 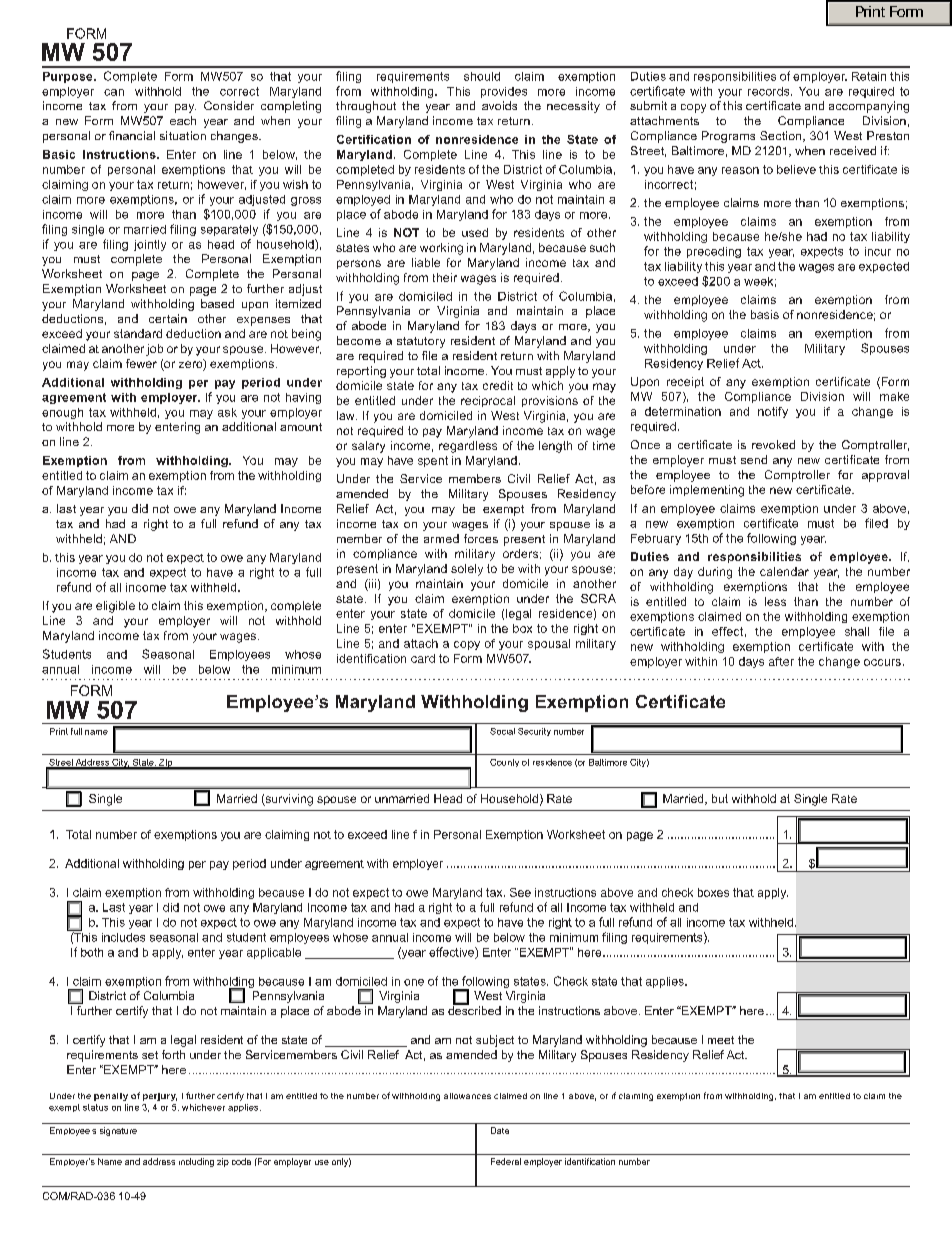 I want to click on ask, so click(x=227, y=412).
